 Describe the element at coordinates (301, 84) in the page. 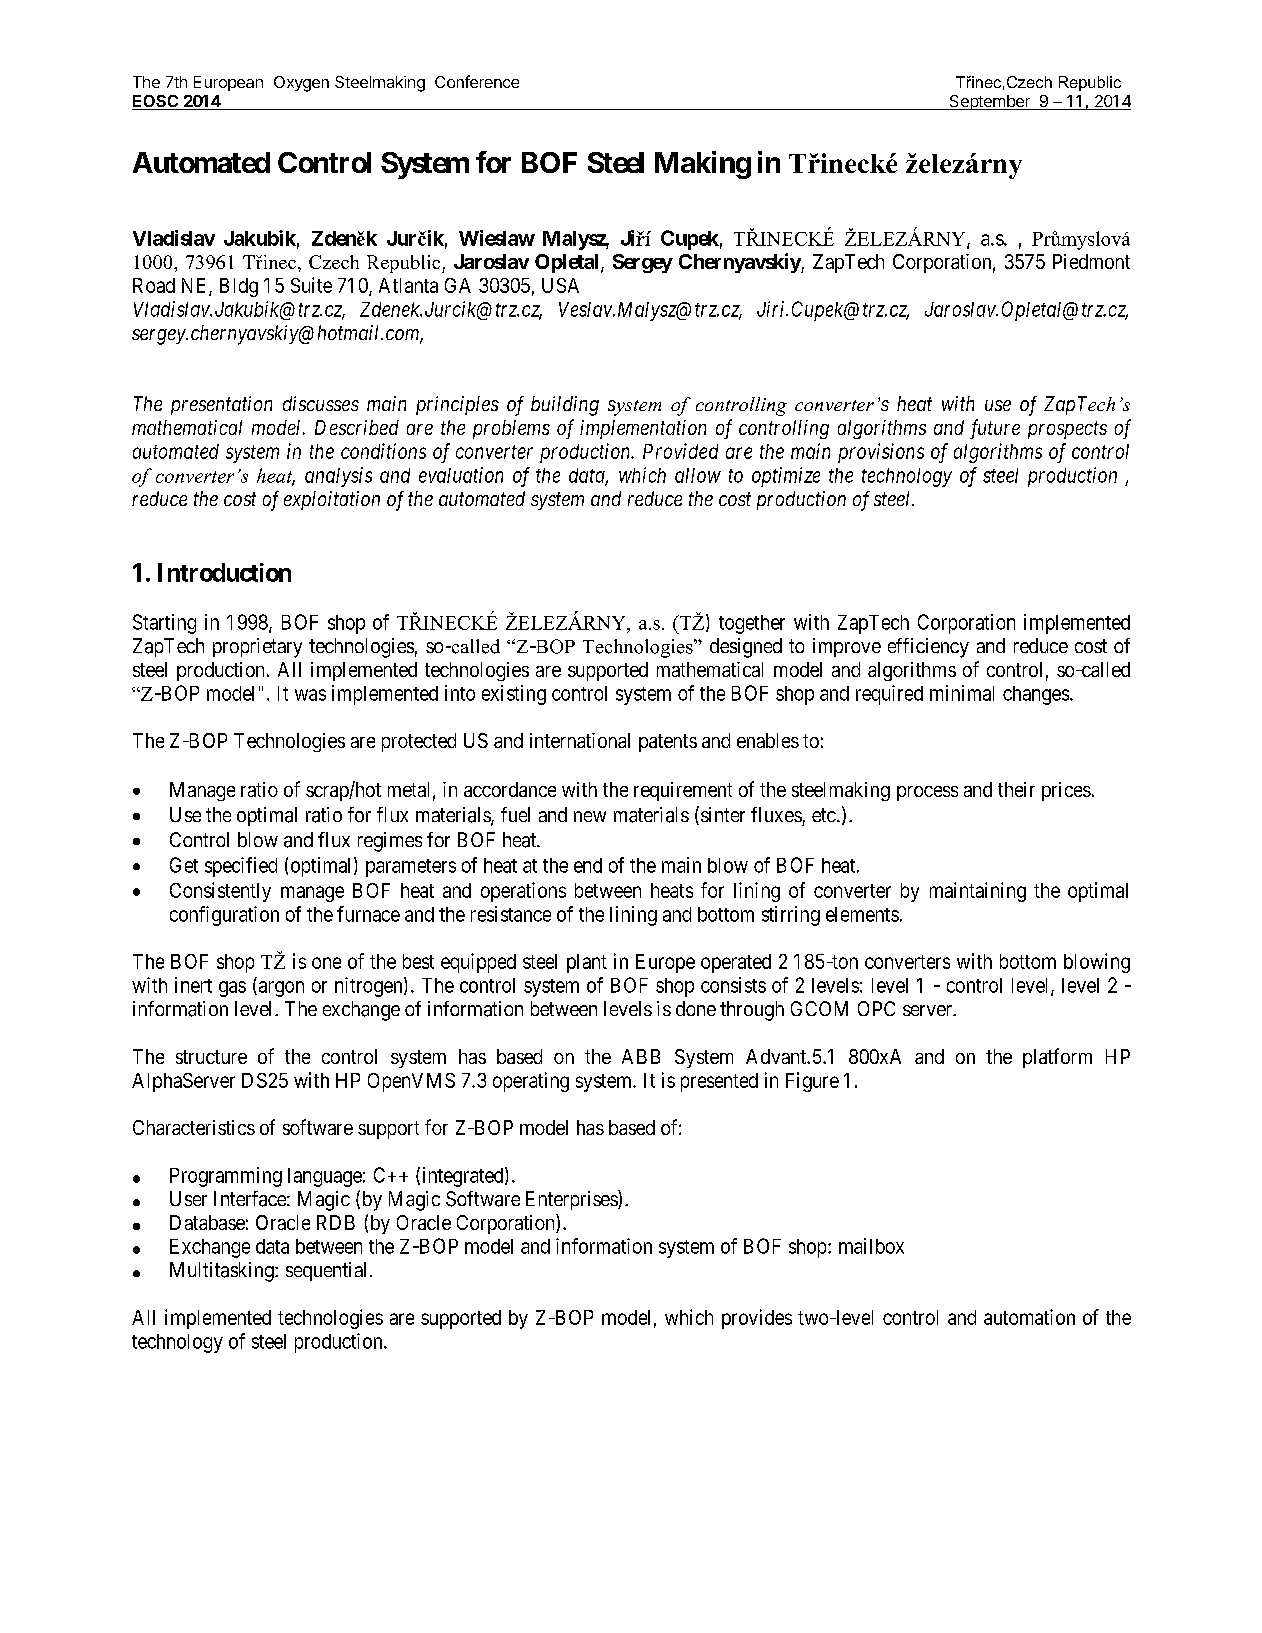

I see `Oxygen` at that location.
